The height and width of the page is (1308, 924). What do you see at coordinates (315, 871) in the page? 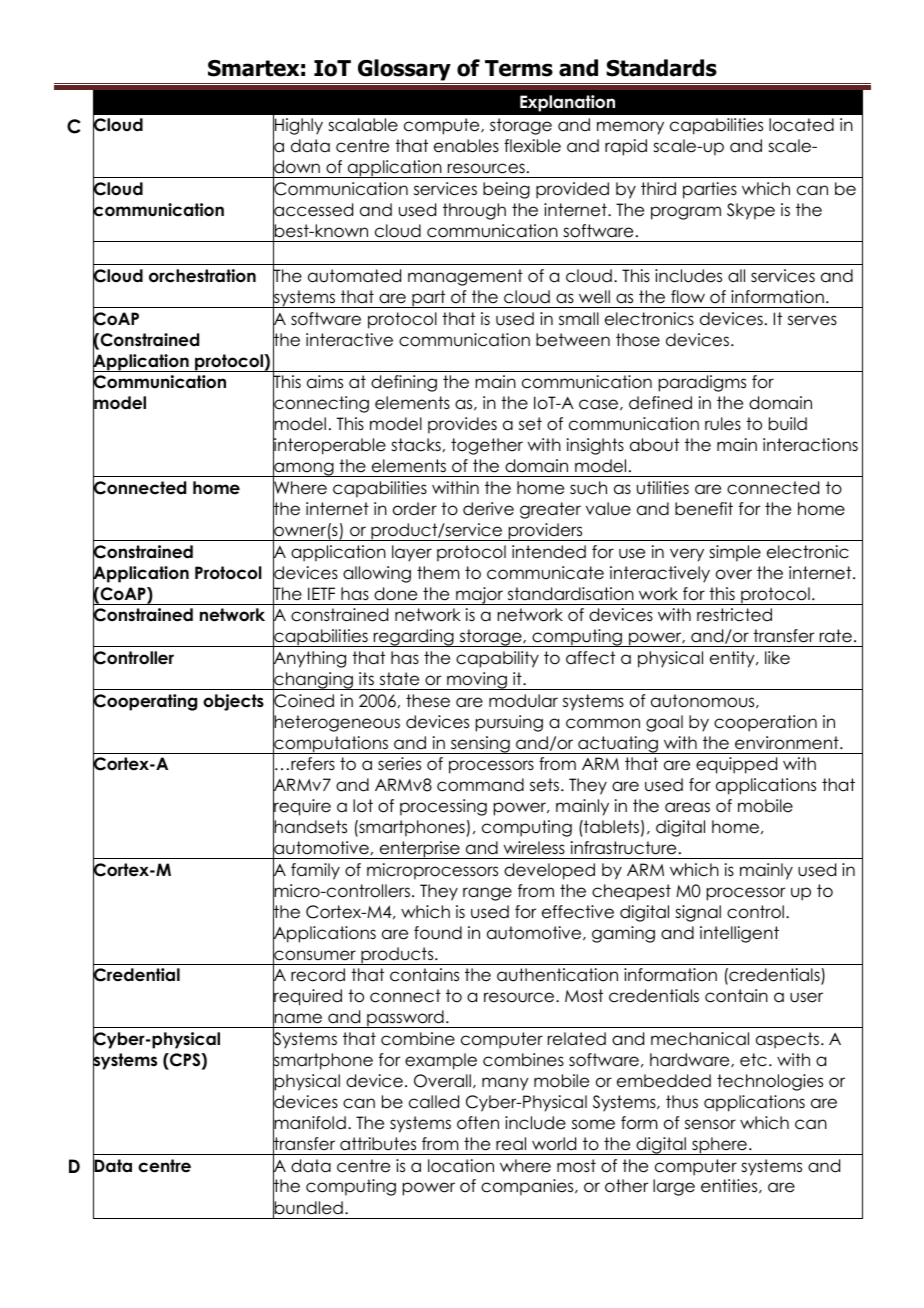
I see `family` at bounding box center [315, 871].
